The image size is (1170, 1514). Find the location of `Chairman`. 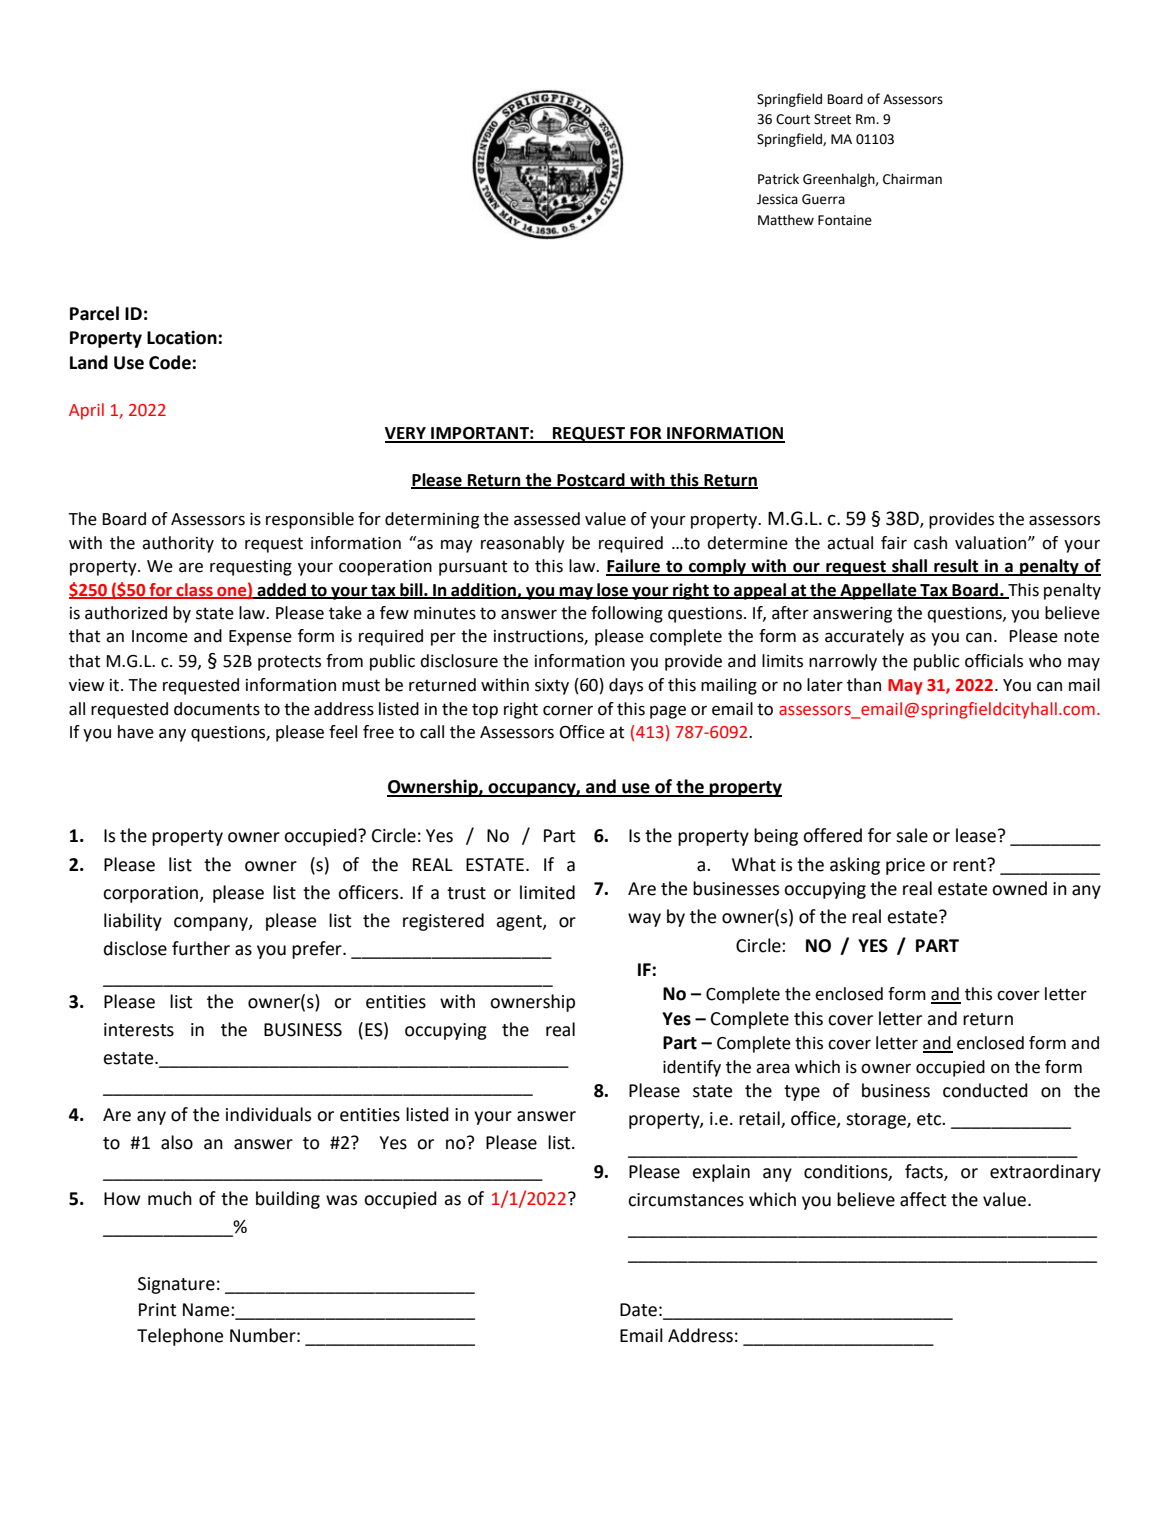

Chairman is located at coordinates (912, 179).
